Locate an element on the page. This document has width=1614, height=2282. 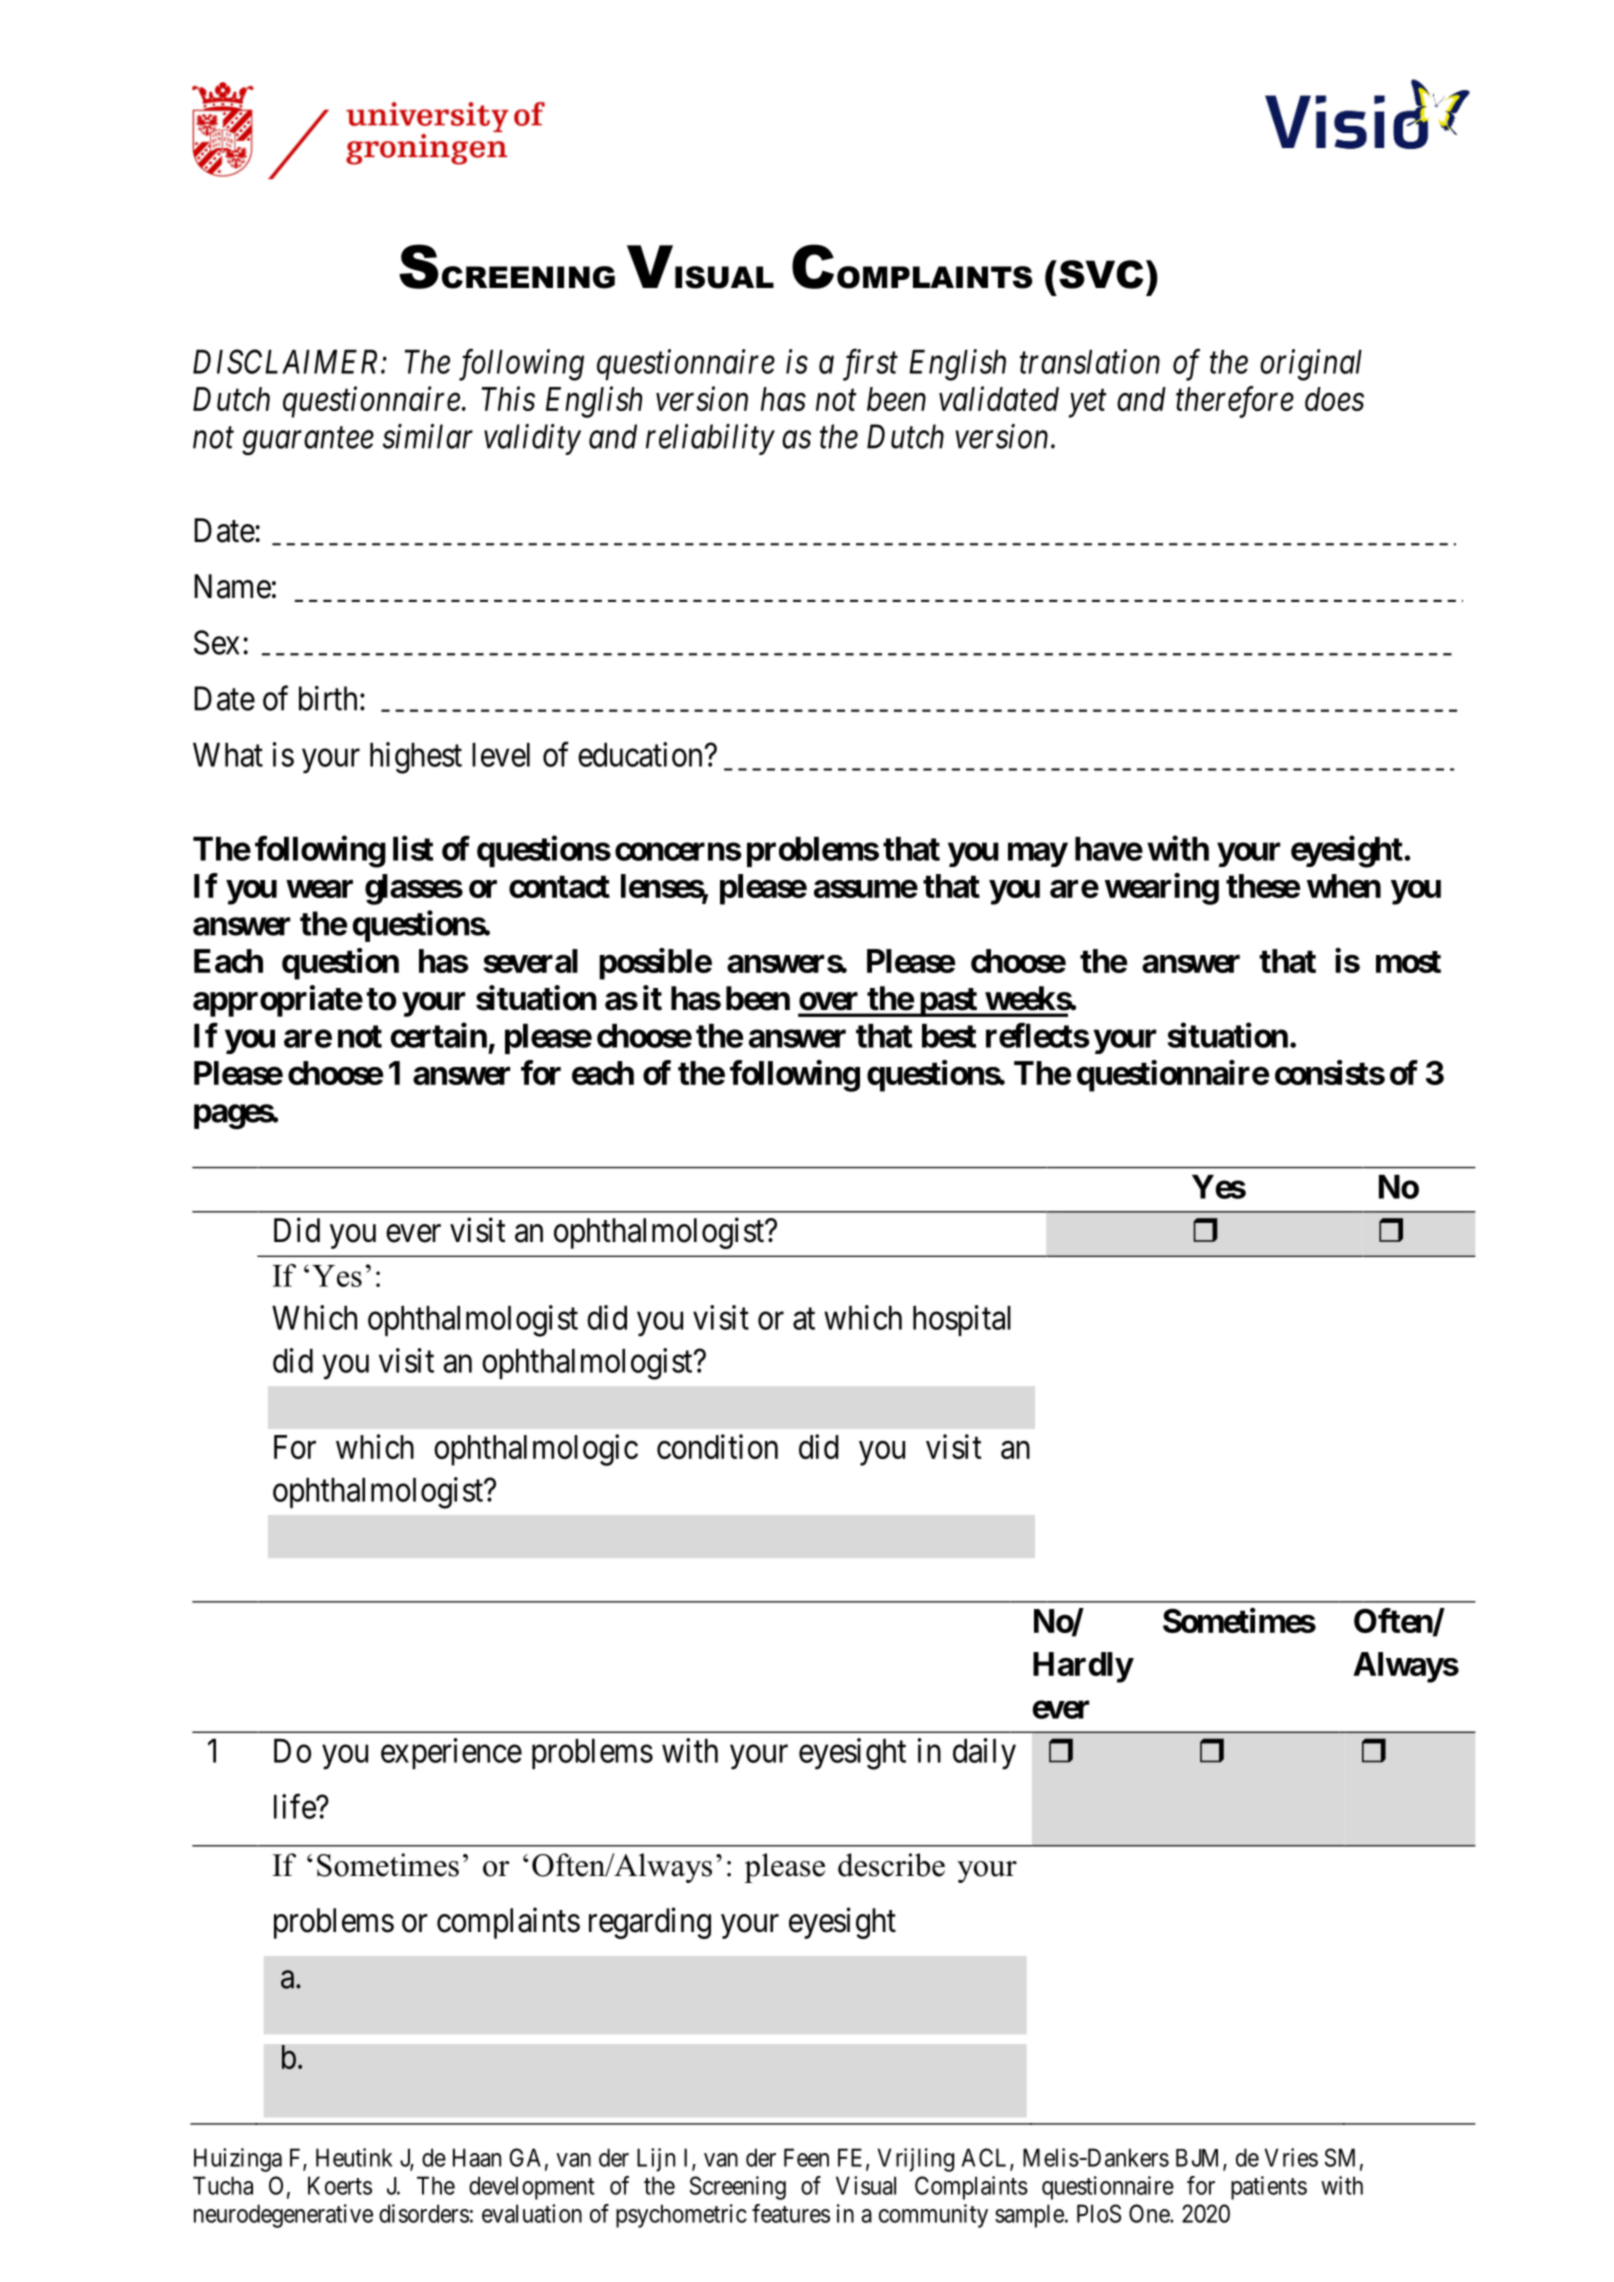
certain is located at coordinates (438, 1035).
